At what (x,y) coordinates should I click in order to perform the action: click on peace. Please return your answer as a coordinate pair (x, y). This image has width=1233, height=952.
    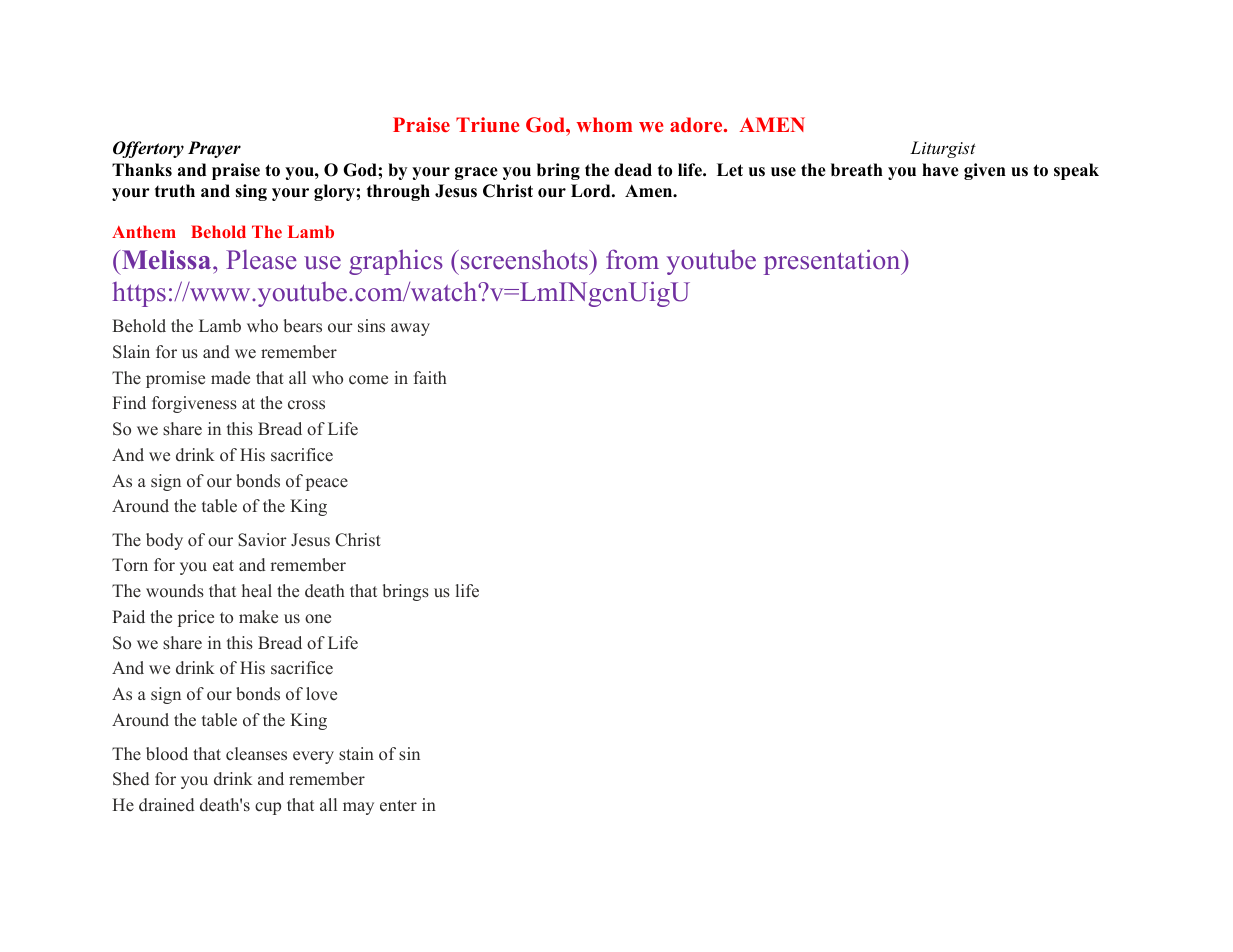
    Looking at the image, I should click on (327, 484).
